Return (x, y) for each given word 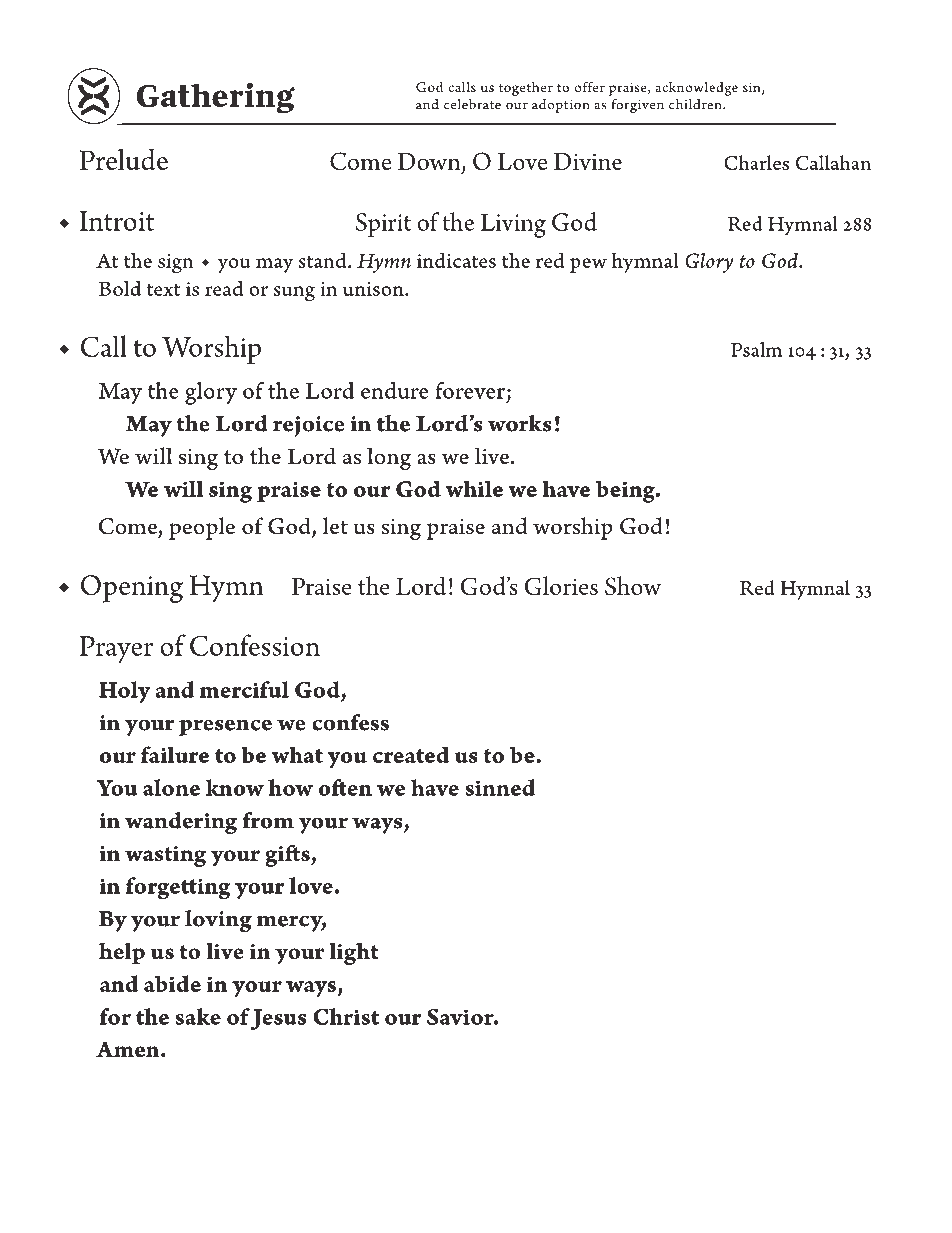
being (626, 491)
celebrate (472, 104)
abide (172, 983)
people (202, 528)
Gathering (215, 97)
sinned (500, 787)
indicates (456, 260)
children (696, 104)
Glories (561, 585)
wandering (181, 823)
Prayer (116, 649)
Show (633, 585)
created (411, 754)
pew (588, 265)
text (163, 289)
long (389, 459)
